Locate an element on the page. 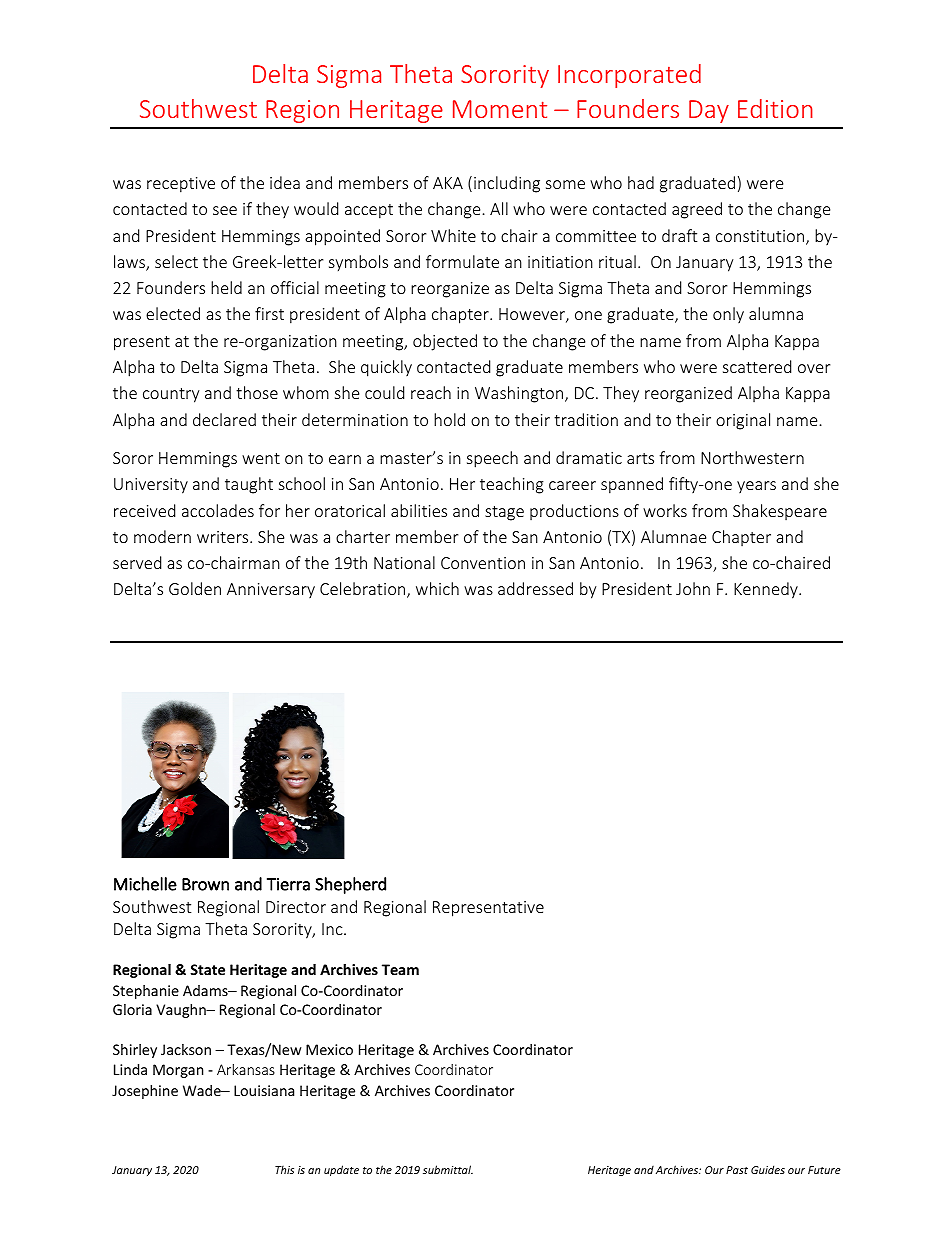 This page has width=952, height=1233. Golden is located at coordinates (195, 588).
